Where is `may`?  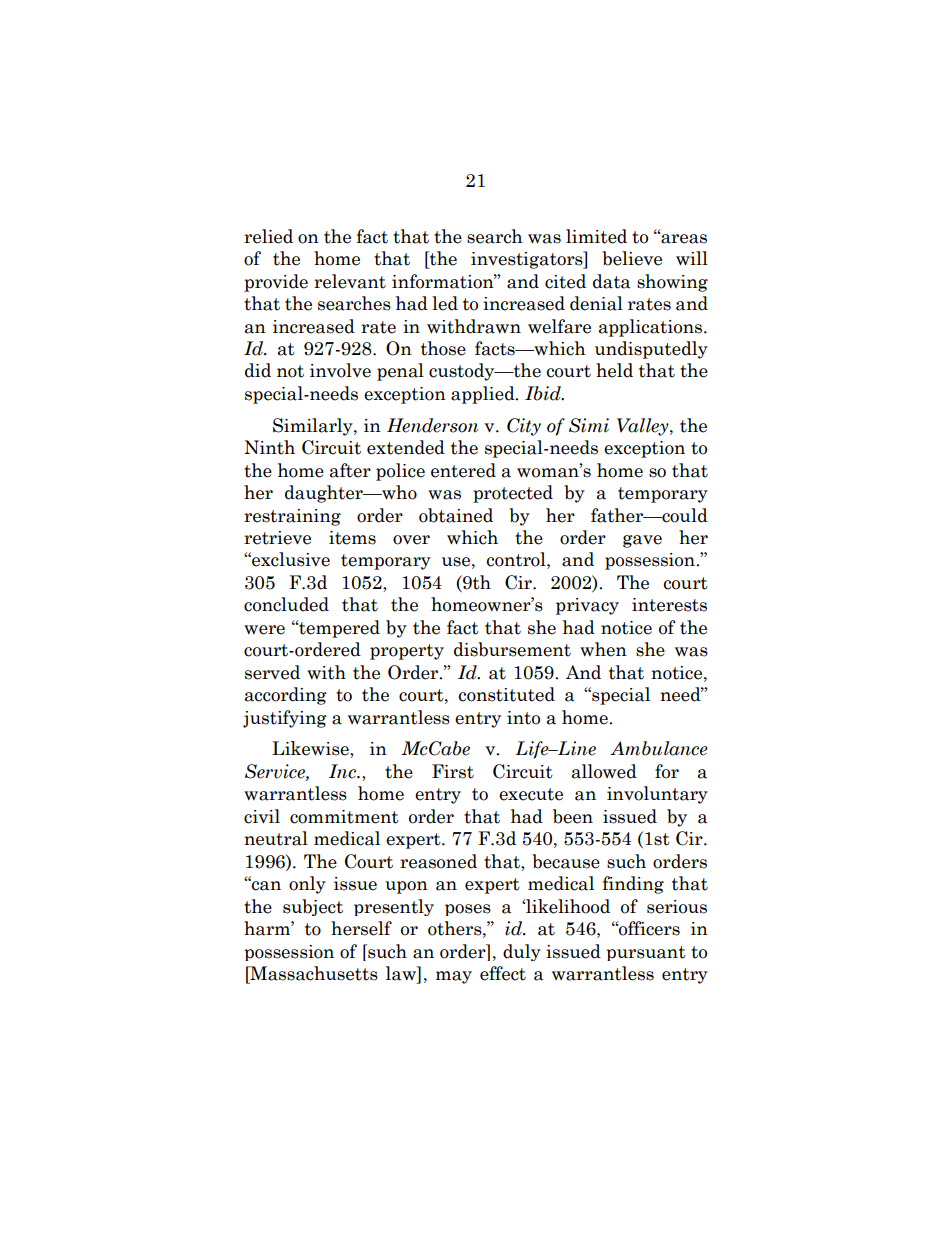
may is located at coordinates (454, 977).
